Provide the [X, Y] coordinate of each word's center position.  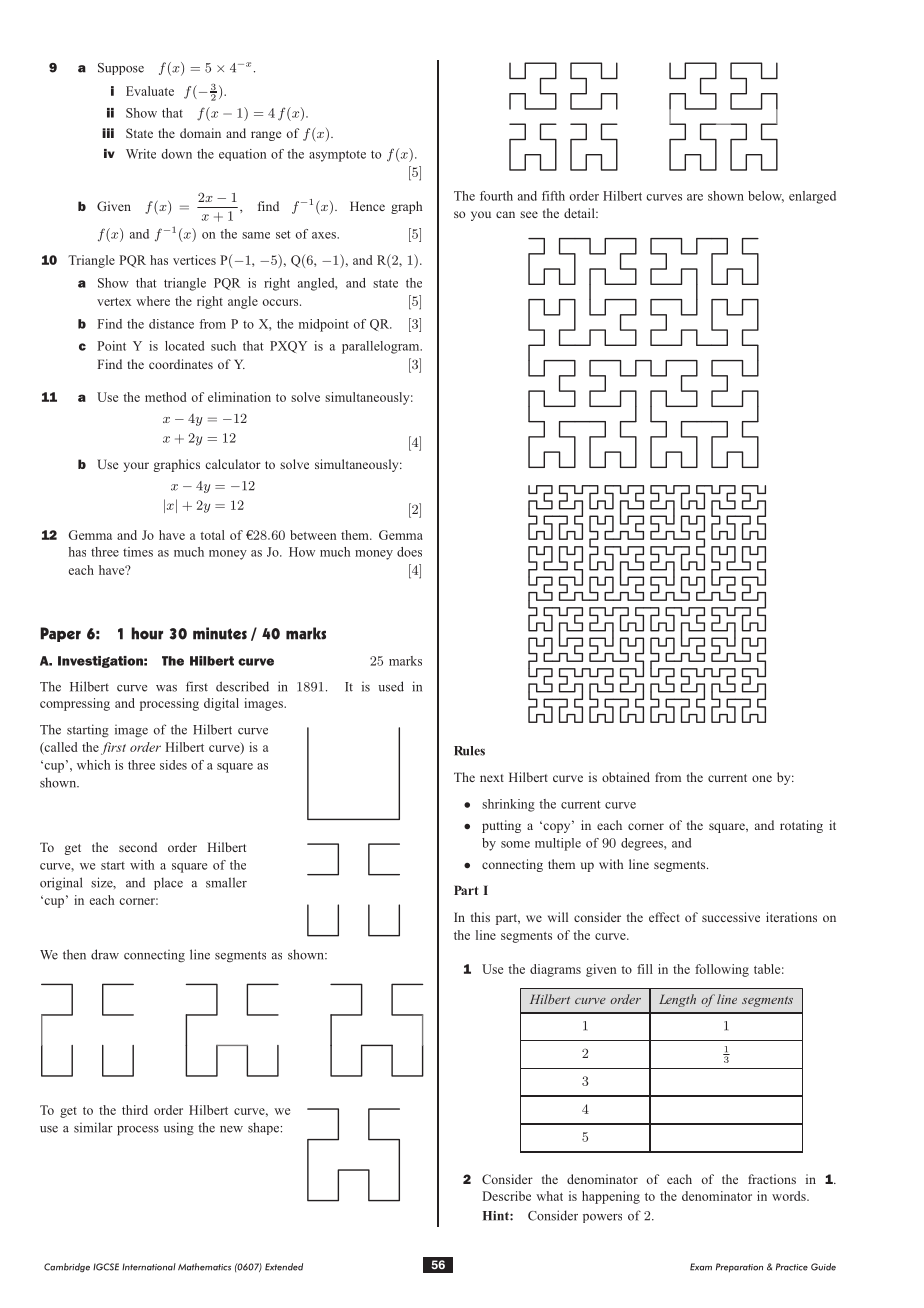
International [149, 1267]
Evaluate [150, 91]
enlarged [812, 197]
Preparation [739, 1267]
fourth [496, 196]
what [549, 1196]
